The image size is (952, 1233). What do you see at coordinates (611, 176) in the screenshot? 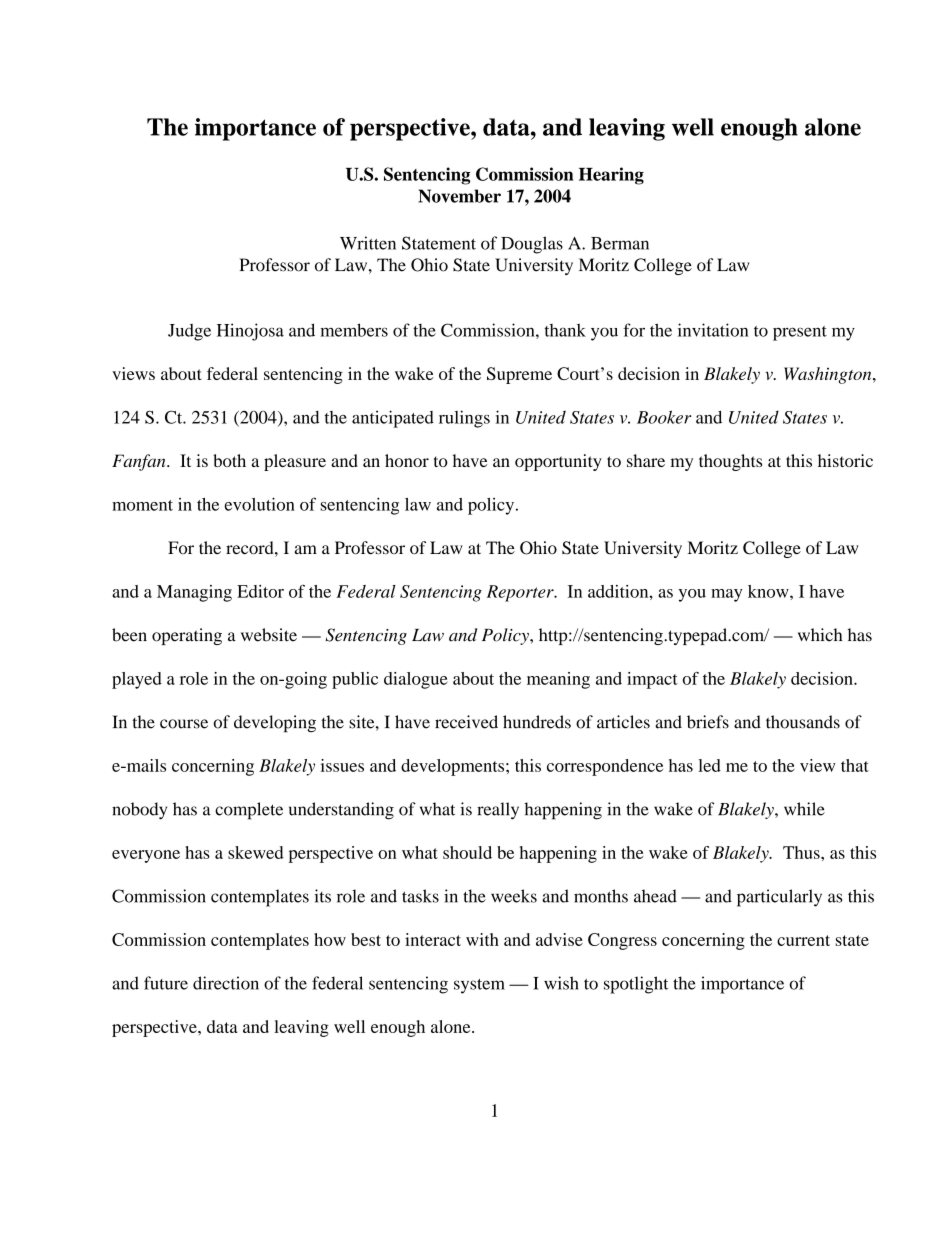
I see `Hearing` at bounding box center [611, 176].
